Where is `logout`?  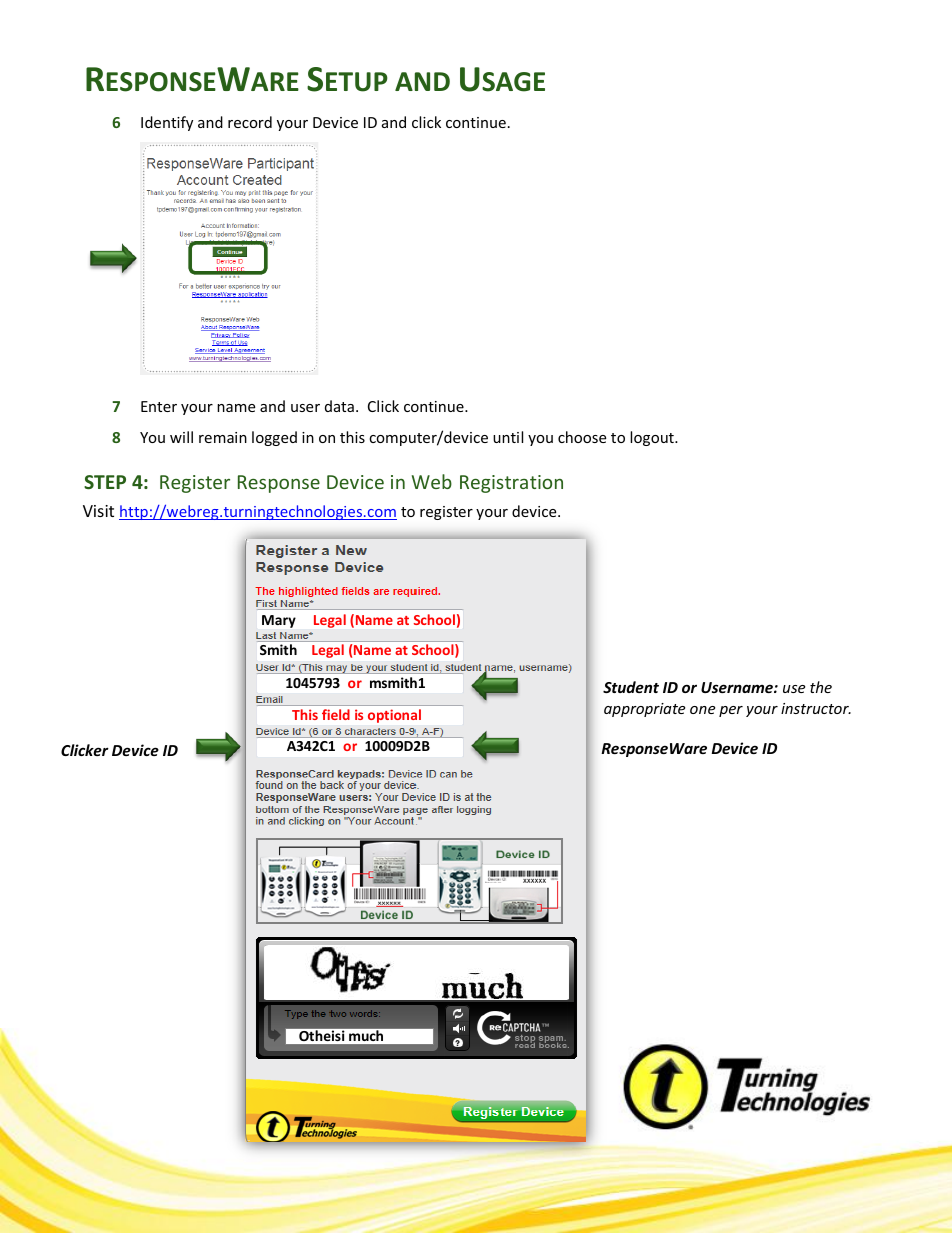
logout is located at coordinates (653, 438).
